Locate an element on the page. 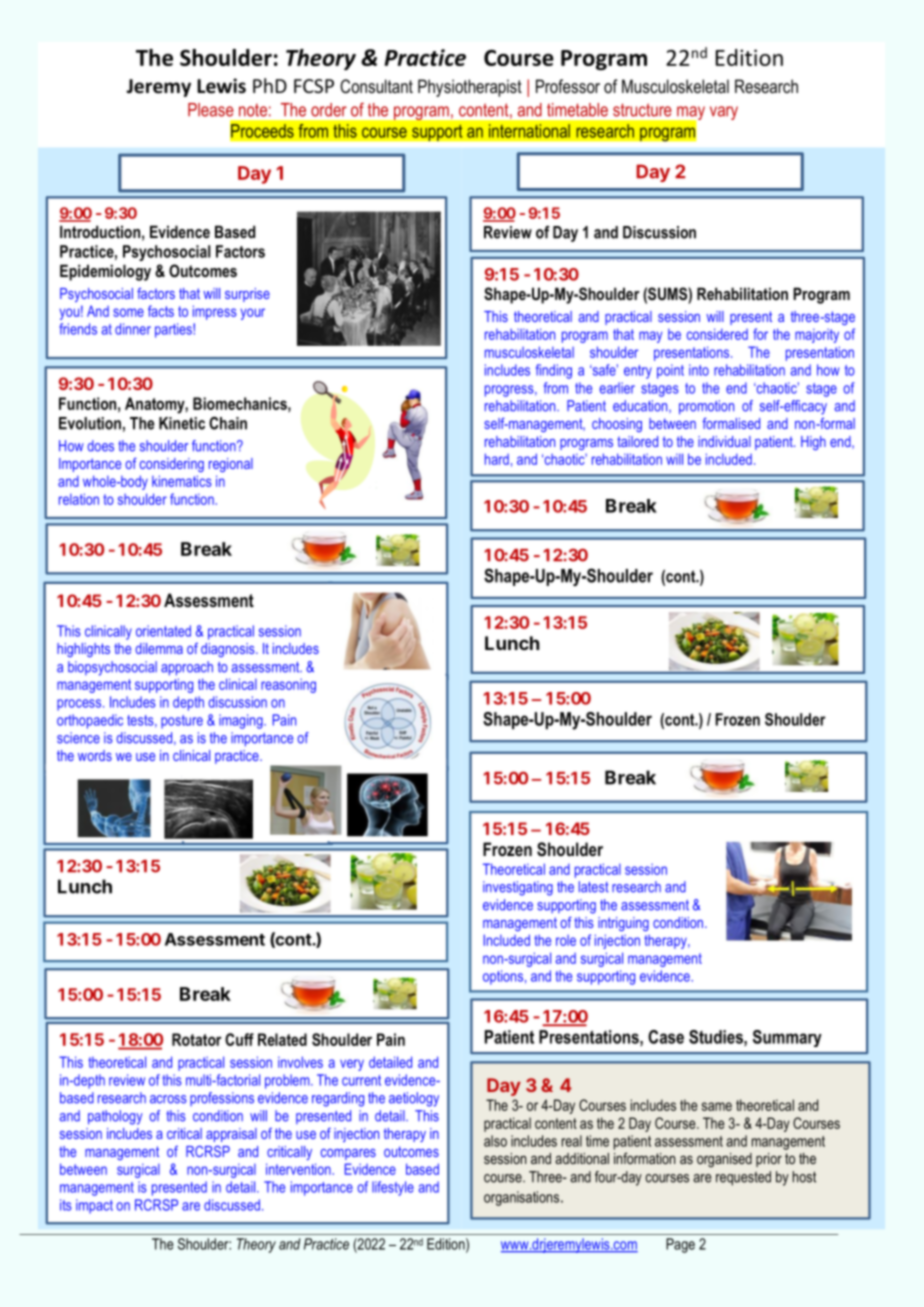 The width and height of the image is (924, 1307). individual is located at coordinates (724, 441).
